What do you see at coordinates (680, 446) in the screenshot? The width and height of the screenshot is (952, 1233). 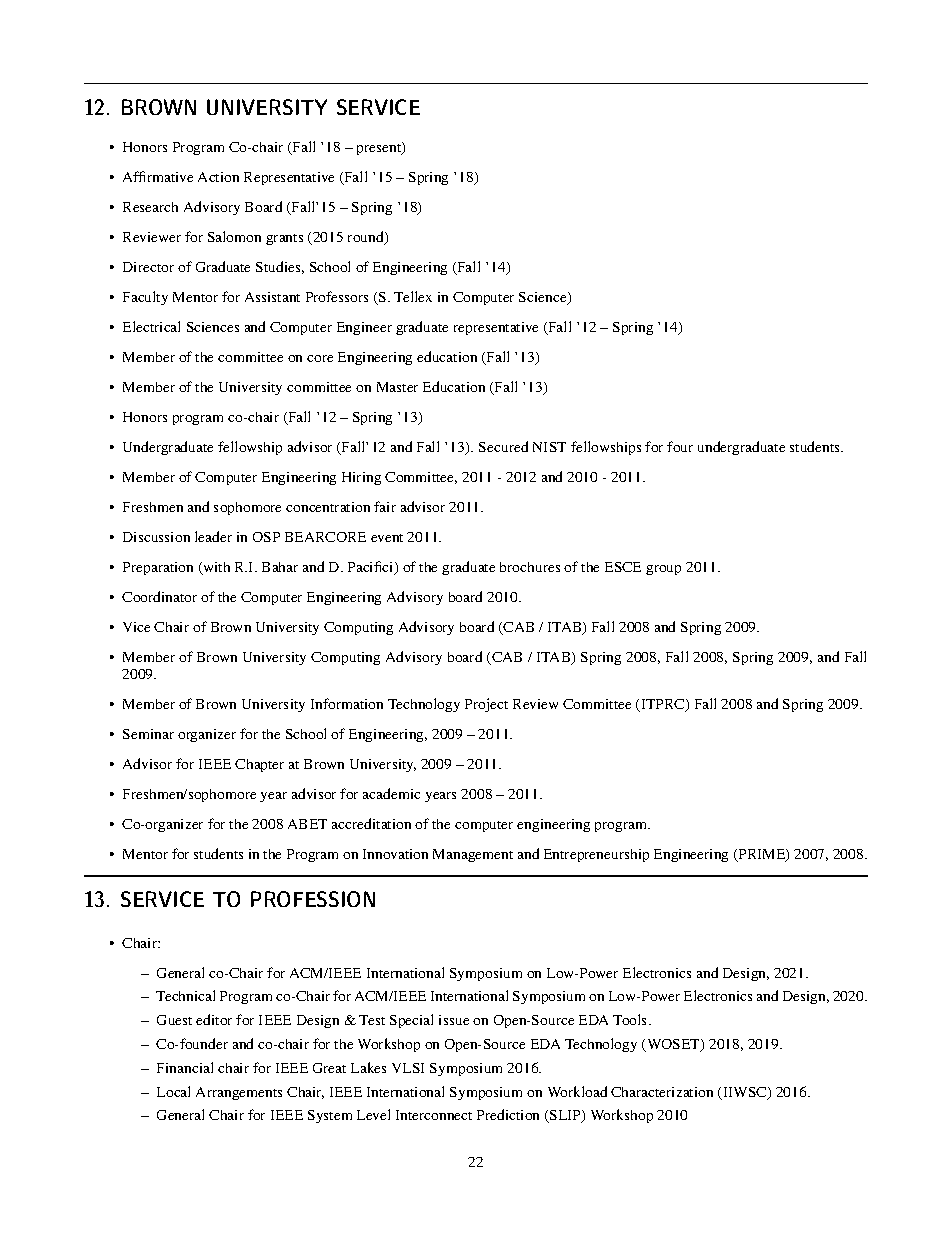 I see `four` at bounding box center [680, 446].
